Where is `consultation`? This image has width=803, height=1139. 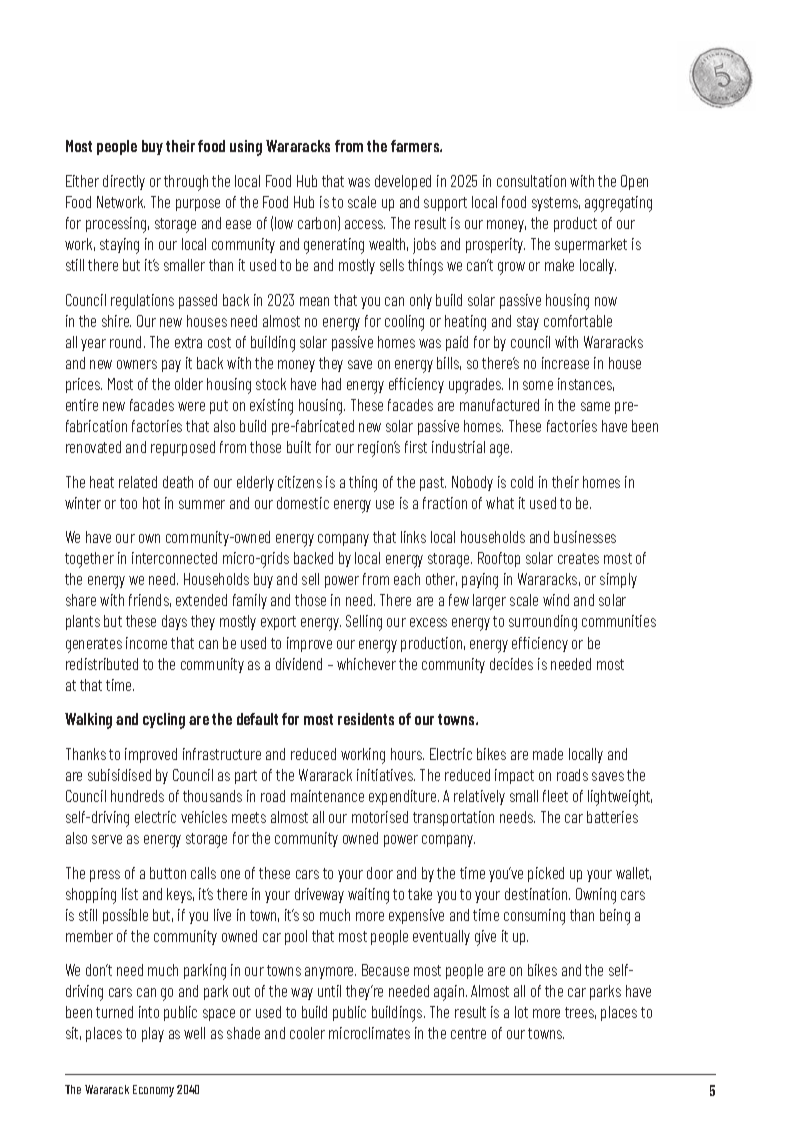
consultation is located at coordinates (531, 181).
